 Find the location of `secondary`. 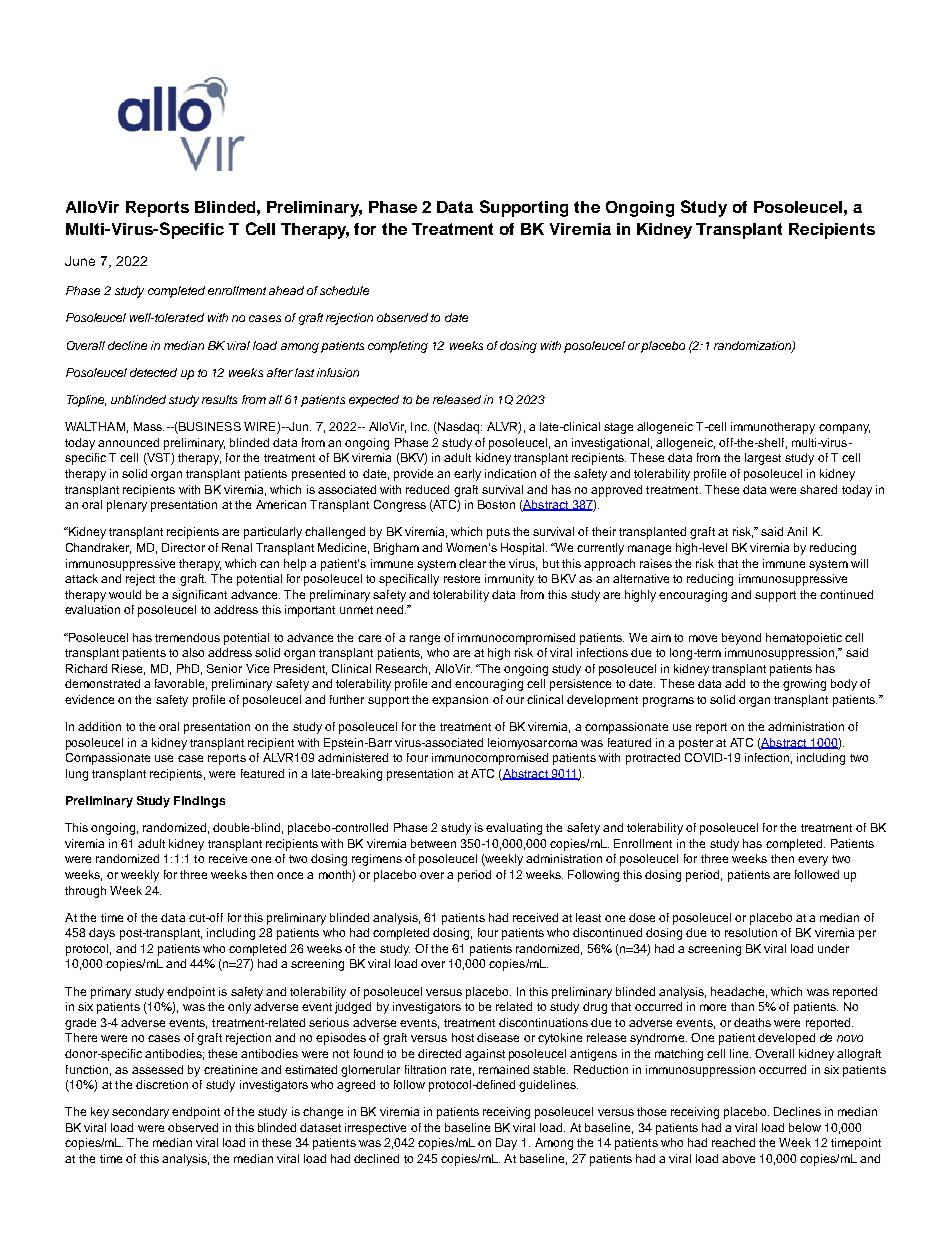

secondary is located at coordinates (140, 1113).
